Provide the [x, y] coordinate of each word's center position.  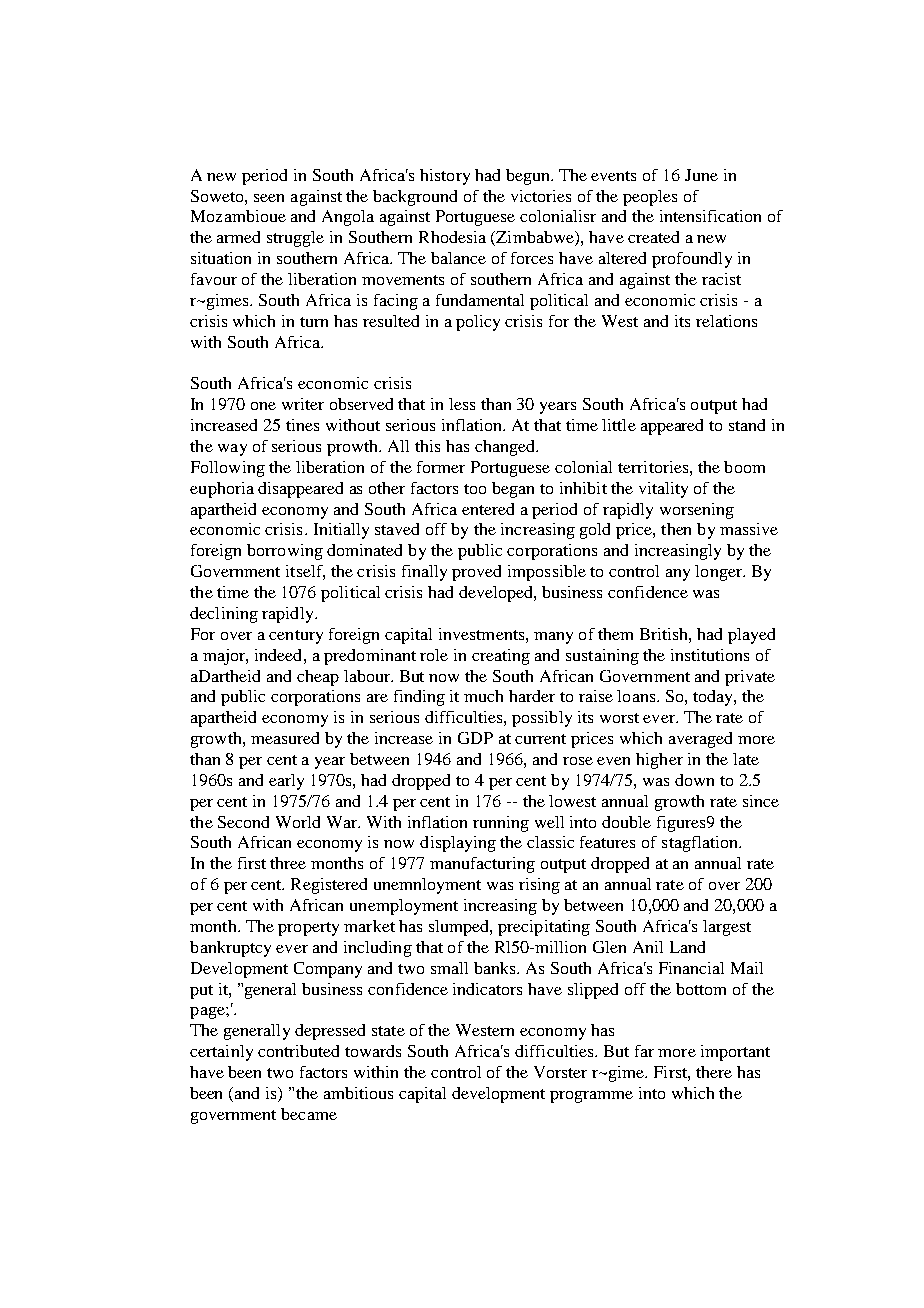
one [263, 406]
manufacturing [482, 865]
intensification [710, 216]
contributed [298, 1051]
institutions [710, 655]
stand [747, 425]
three [288, 863]
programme [591, 1097]
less [462, 404]
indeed [280, 655]
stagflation [701, 844]
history [445, 177]
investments [483, 634]
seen [269, 198]
